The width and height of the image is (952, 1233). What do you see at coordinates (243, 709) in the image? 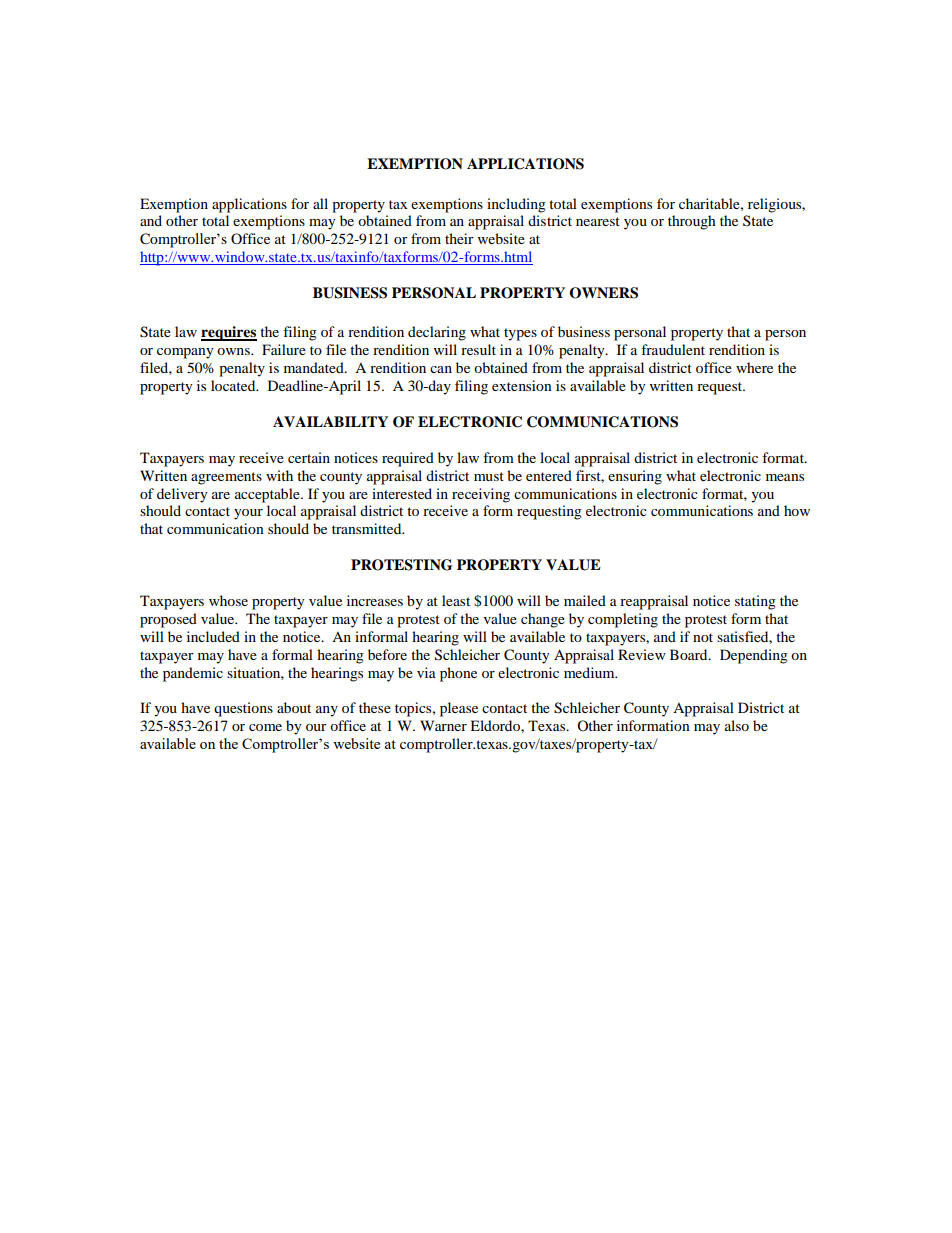
I see `questions` at bounding box center [243, 709].
